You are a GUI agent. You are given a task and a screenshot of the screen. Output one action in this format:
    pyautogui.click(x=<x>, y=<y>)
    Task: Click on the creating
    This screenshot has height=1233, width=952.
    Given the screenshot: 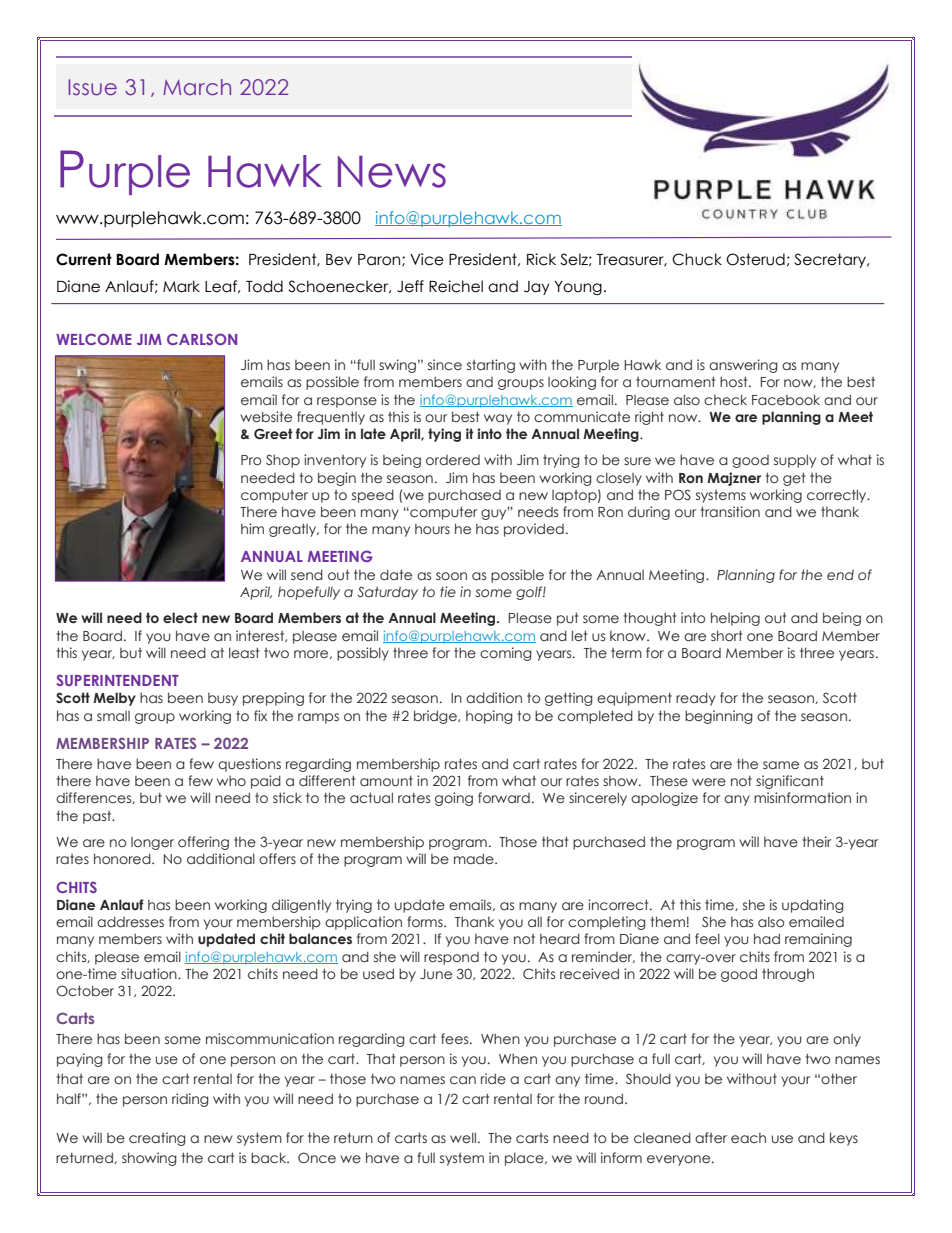 What is the action you would take?
    pyautogui.click(x=157, y=1139)
